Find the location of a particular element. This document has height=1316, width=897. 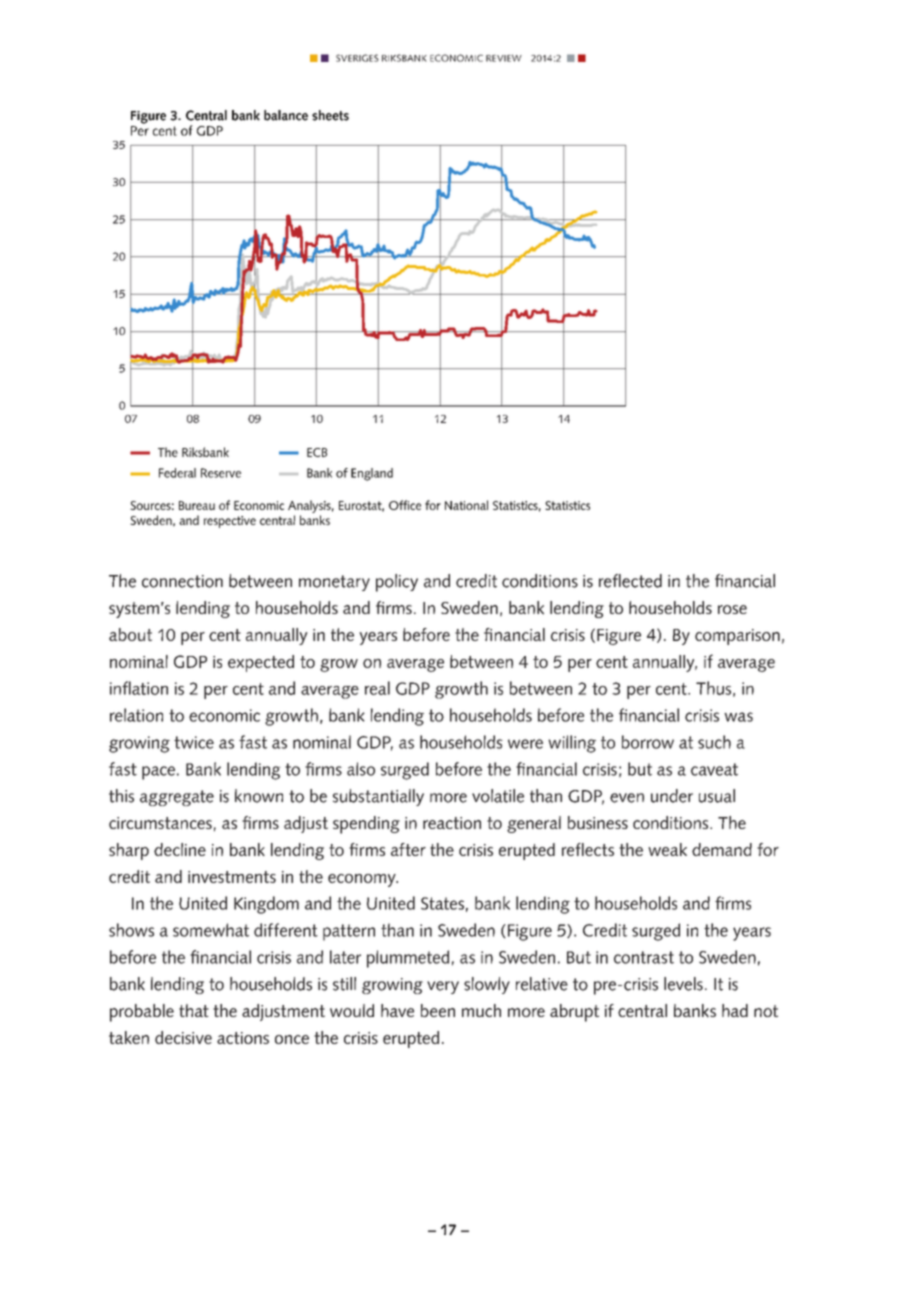

National is located at coordinates (466, 505).
